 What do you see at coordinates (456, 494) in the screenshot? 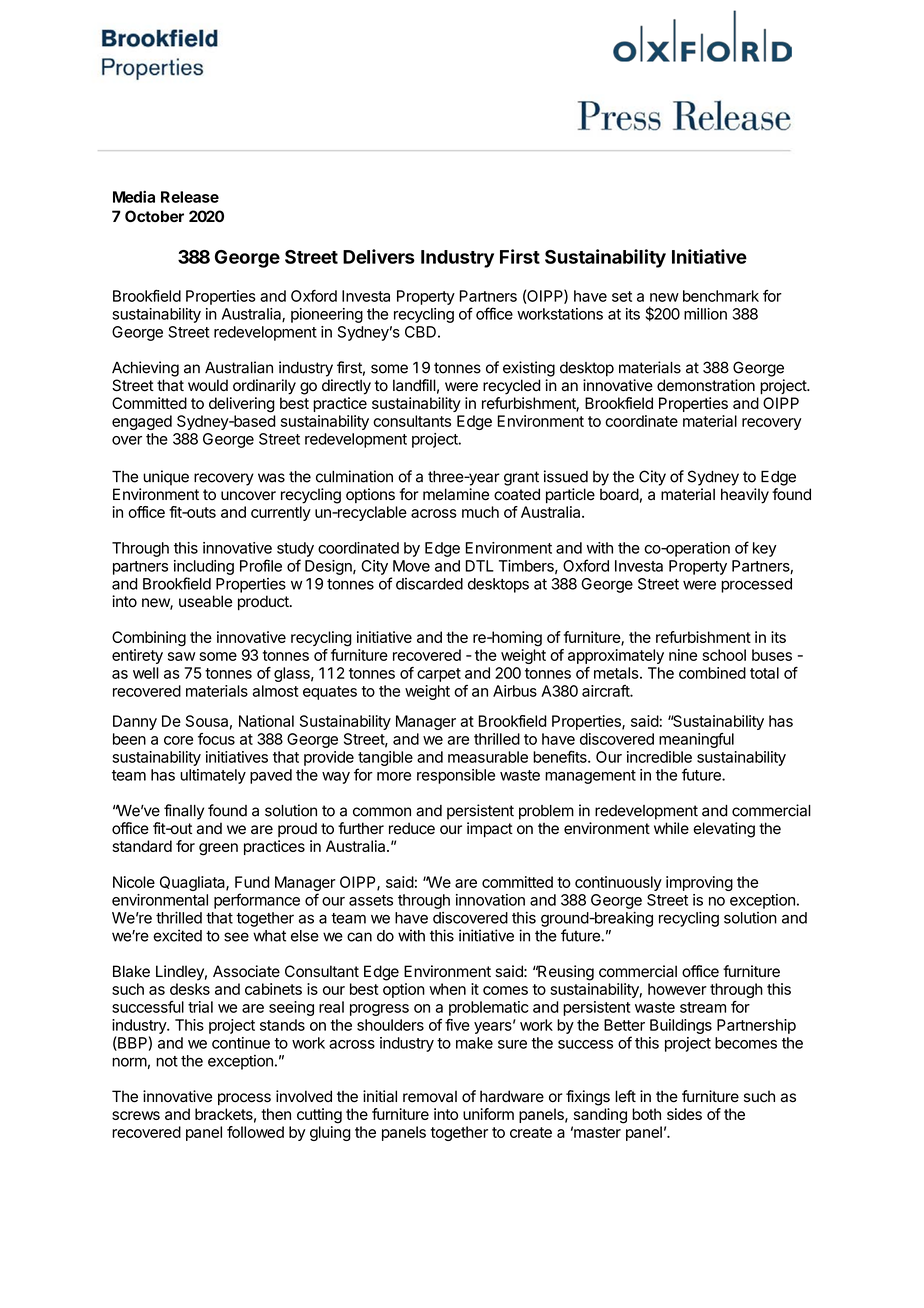
I see `melamine` at bounding box center [456, 494].
